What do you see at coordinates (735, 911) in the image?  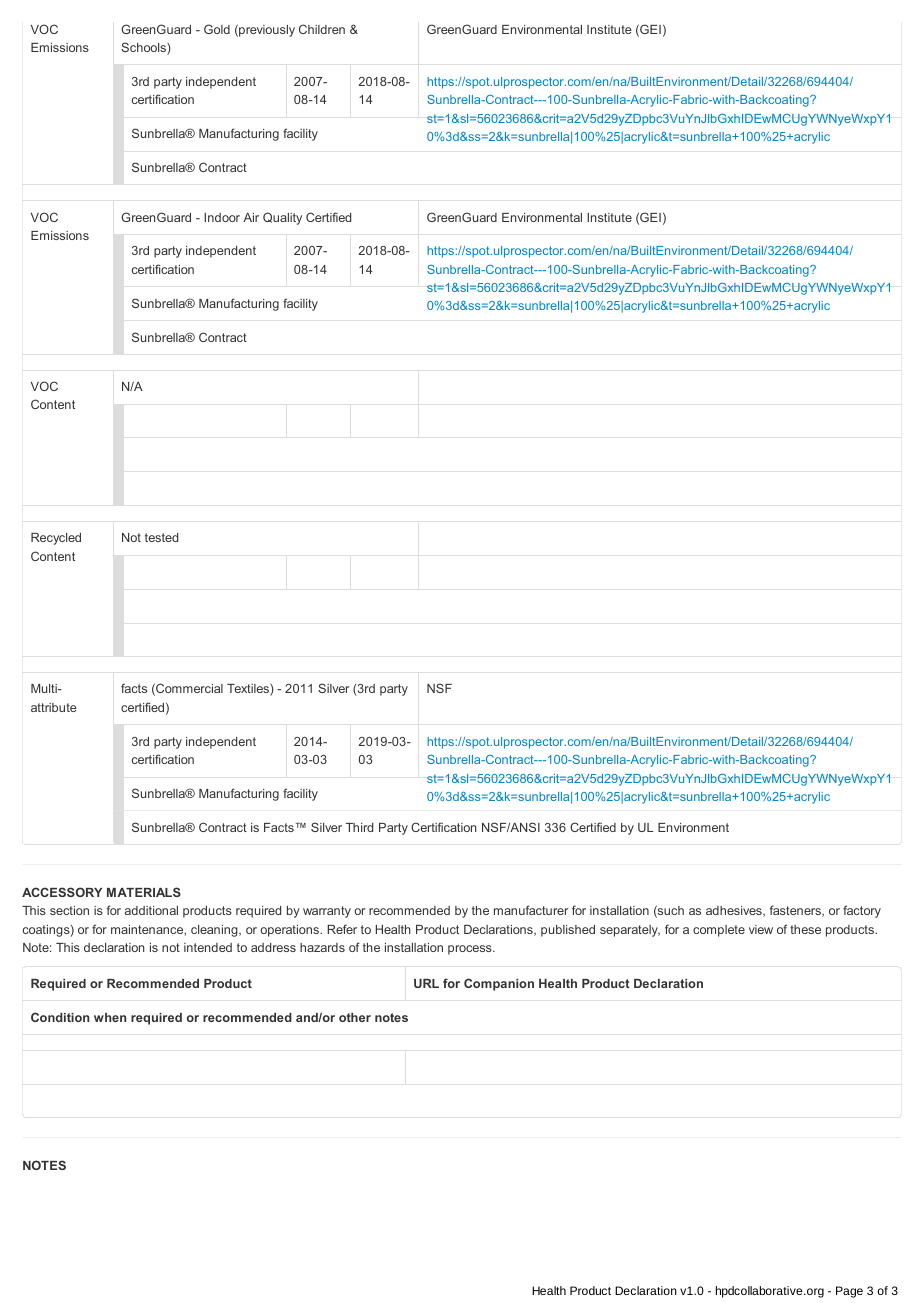 I see `adhesives` at bounding box center [735, 911].
